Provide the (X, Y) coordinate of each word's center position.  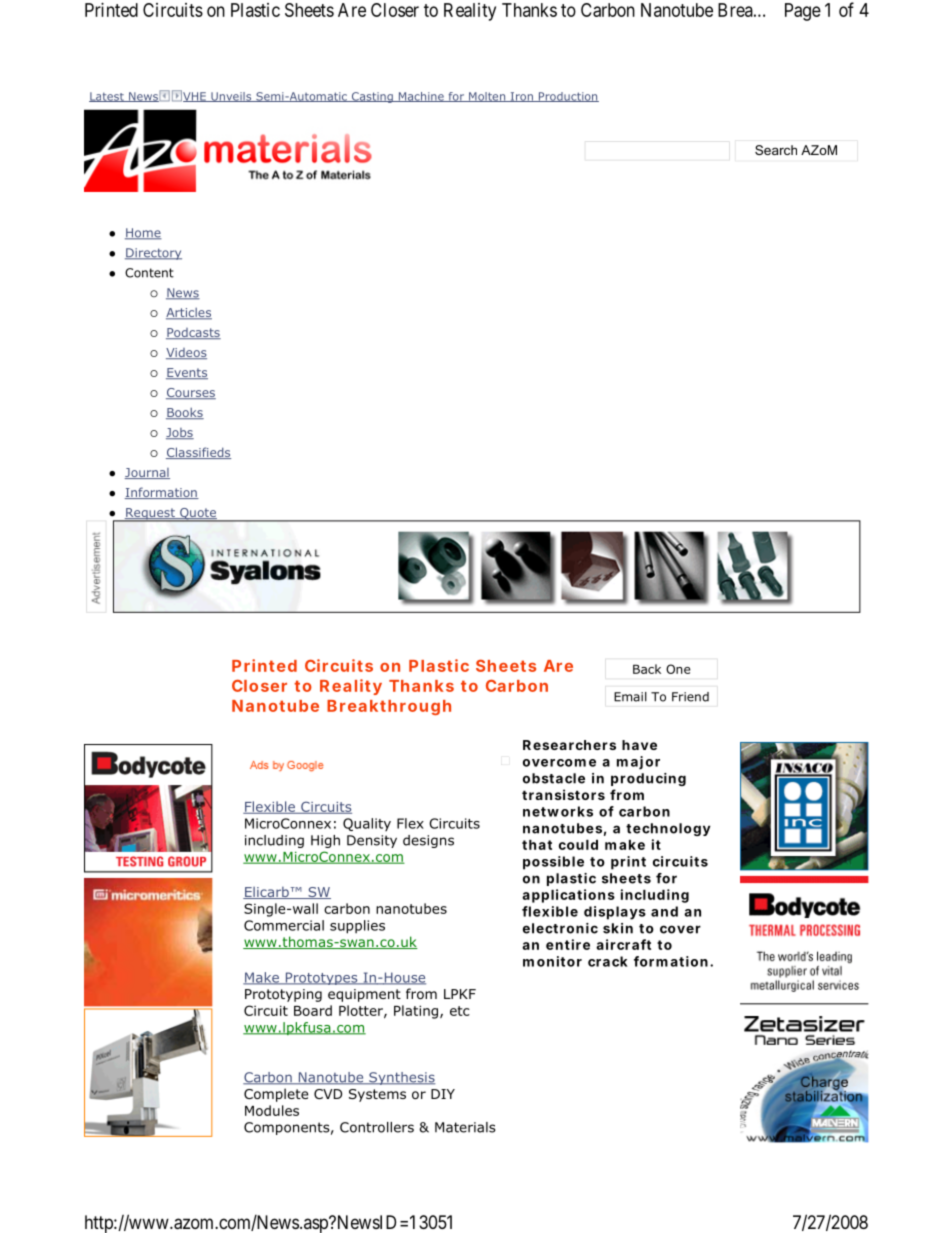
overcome (559, 763)
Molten (487, 97)
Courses (191, 393)
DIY (443, 1094)
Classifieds (198, 453)
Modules (272, 1110)
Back (647, 669)
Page (803, 12)
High (325, 841)
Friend (690, 697)
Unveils (231, 97)
